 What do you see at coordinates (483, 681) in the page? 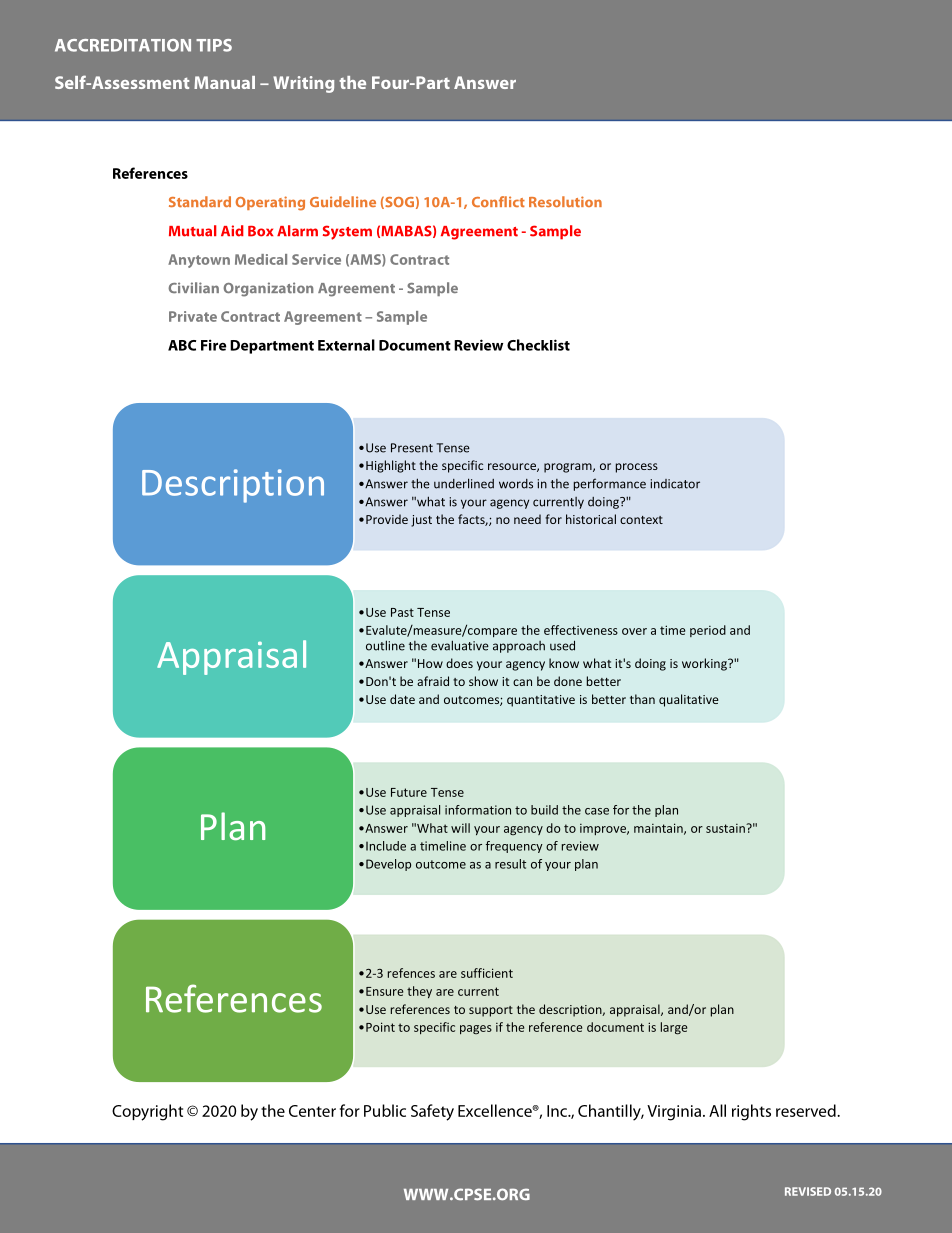
I see `show` at bounding box center [483, 681].
